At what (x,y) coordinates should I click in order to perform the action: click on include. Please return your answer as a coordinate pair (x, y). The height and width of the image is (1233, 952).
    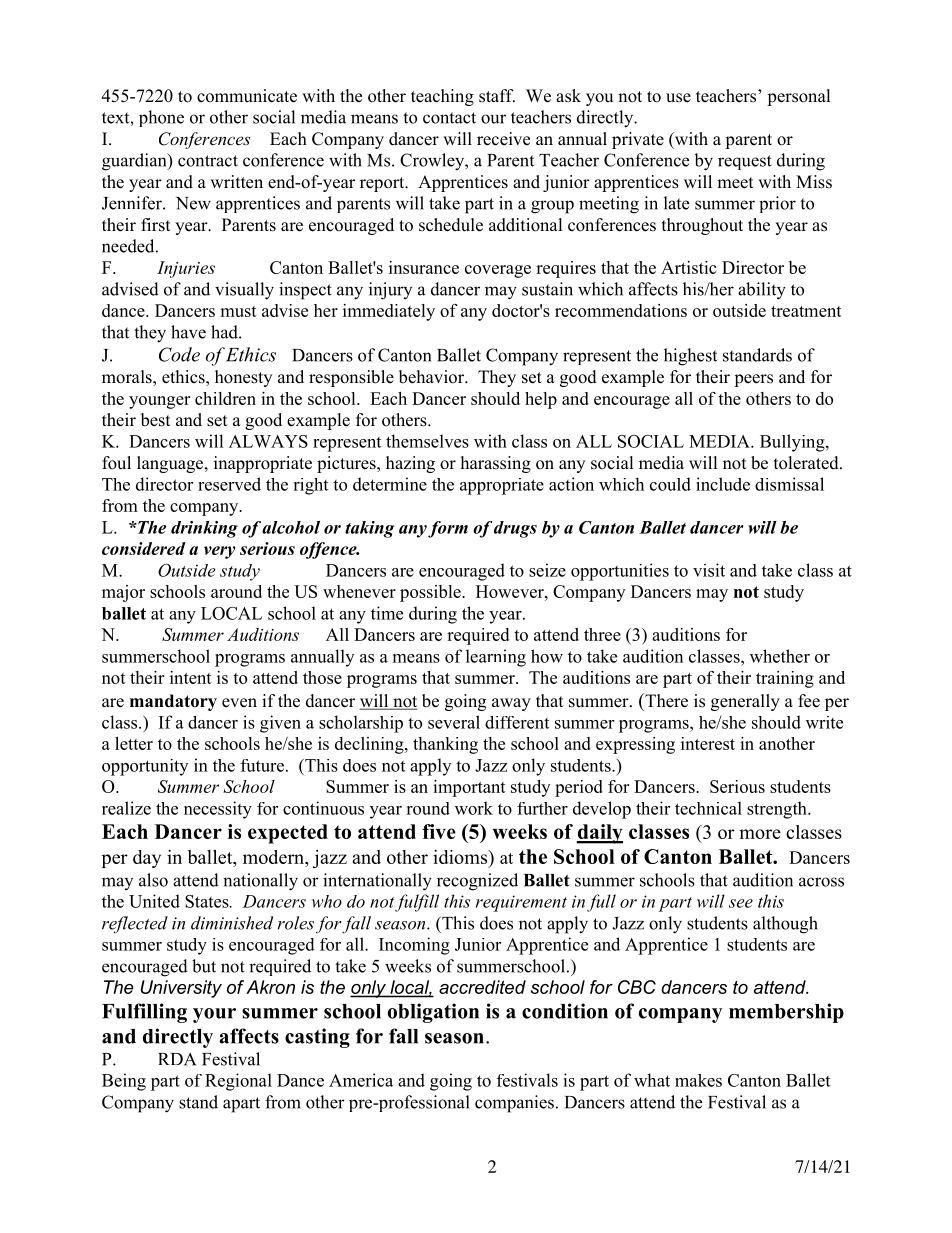
    Looking at the image, I should click on (723, 484).
